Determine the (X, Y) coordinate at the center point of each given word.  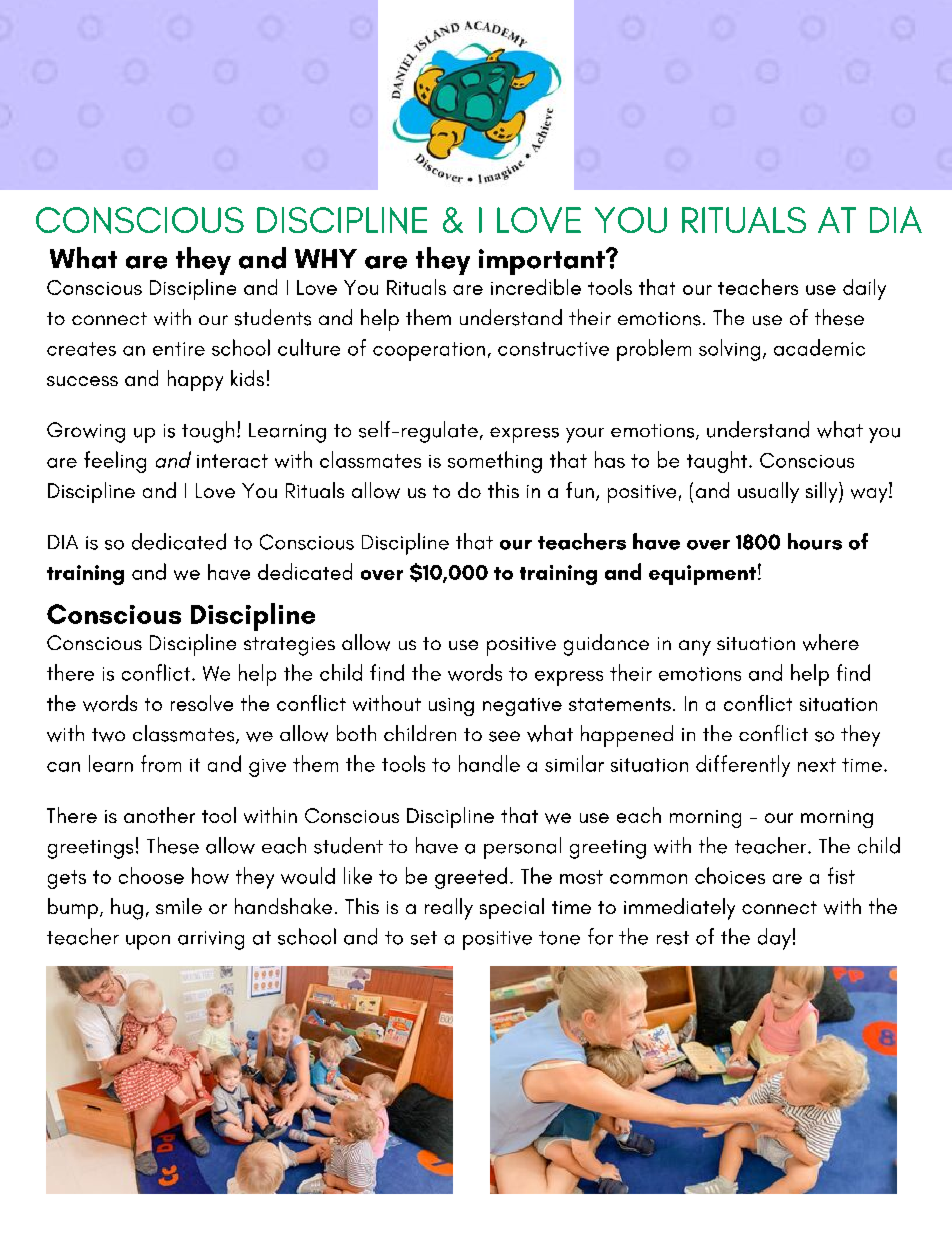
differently (743, 766)
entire (179, 349)
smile (179, 906)
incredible (536, 287)
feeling (115, 462)
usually (768, 492)
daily (864, 289)
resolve (202, 703)
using (451, 707)
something (495, 462)
